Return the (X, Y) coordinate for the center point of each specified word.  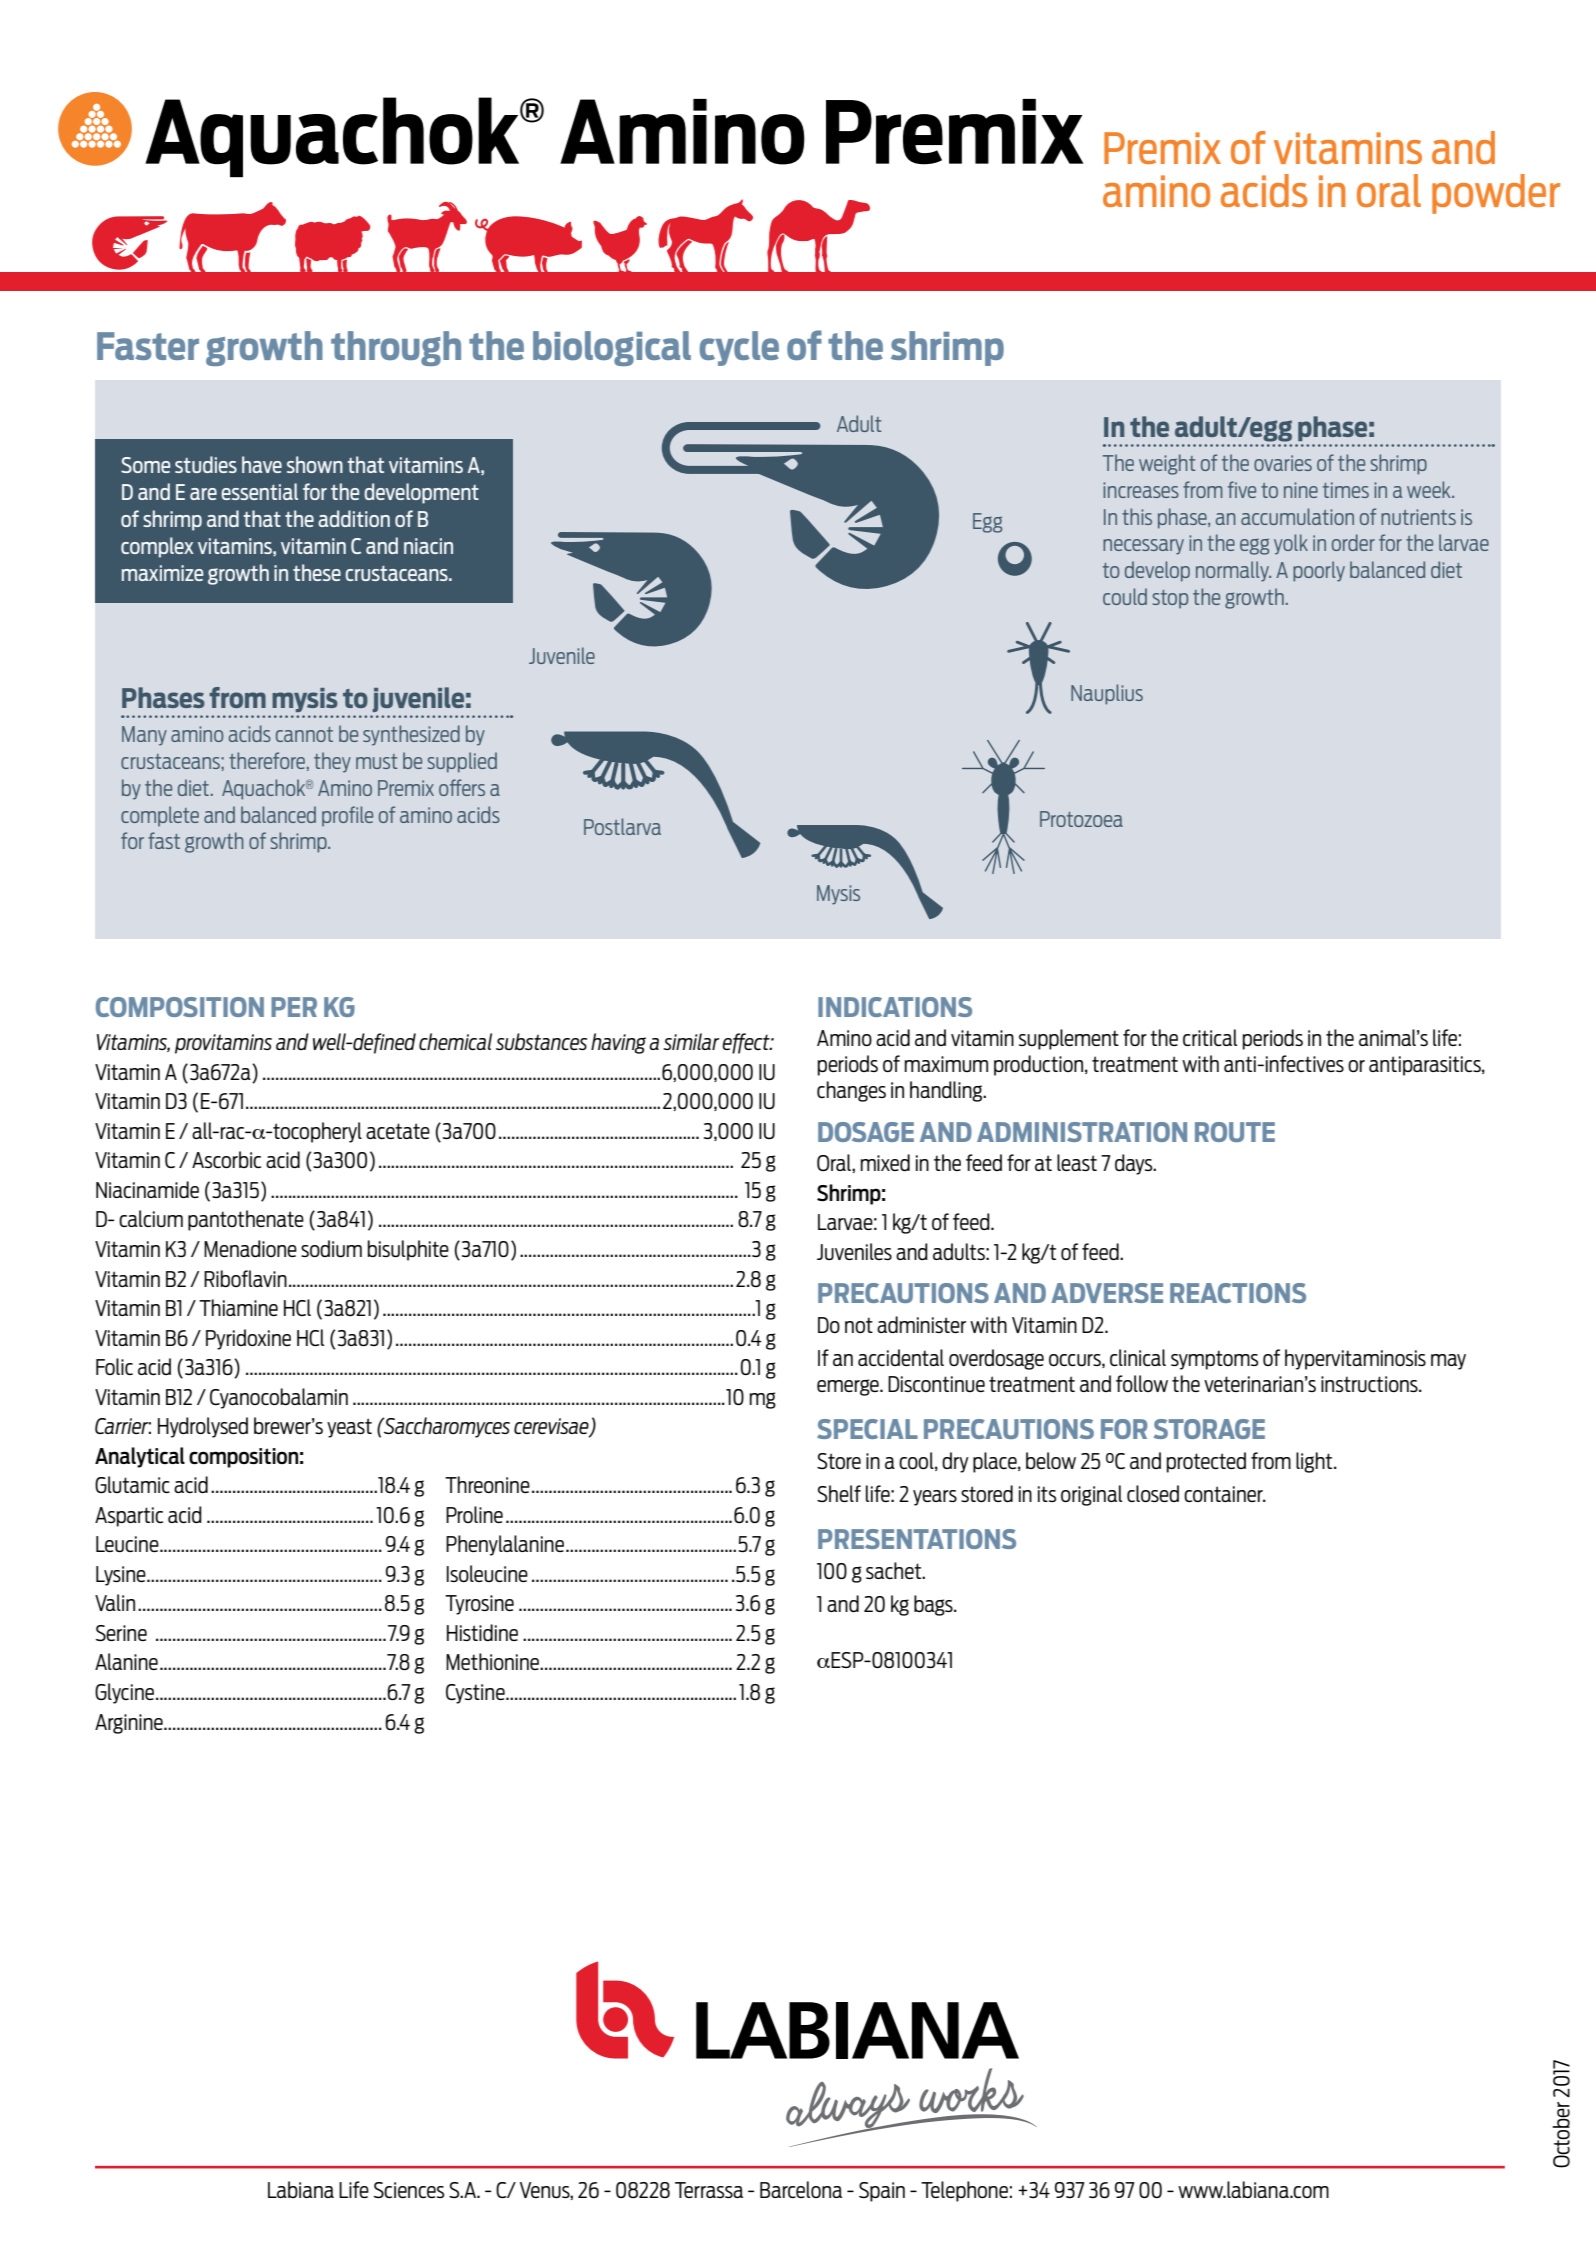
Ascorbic (226, 1159)
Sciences (409, 2190)
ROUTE (1235, 1132)
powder (1496, 194)
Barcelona (801, 2189)
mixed (885, 1162)
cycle (739, 348)
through (396, 348)
